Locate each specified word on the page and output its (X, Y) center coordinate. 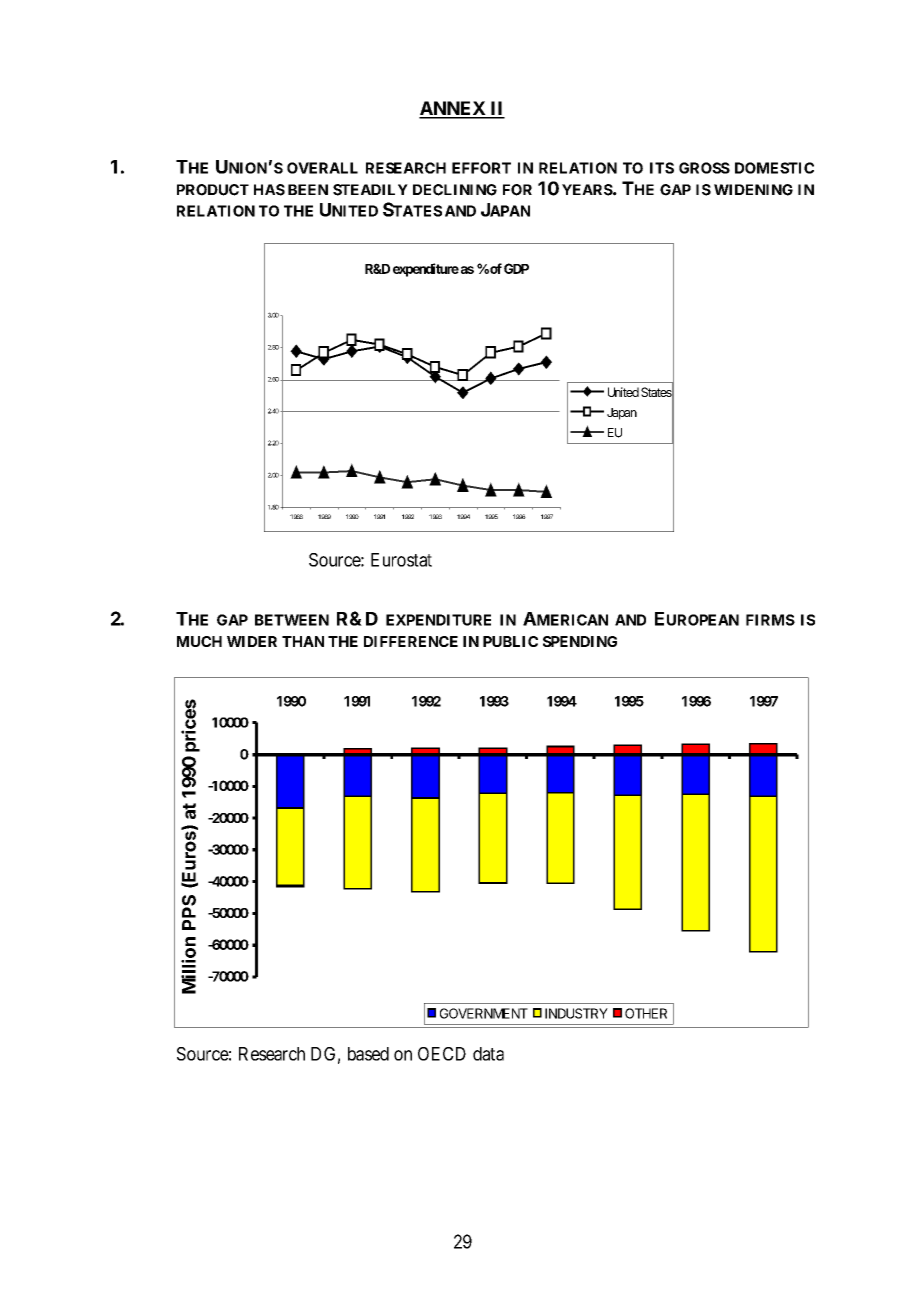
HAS (269, 190)
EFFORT (481, 168)
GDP (516, 268)
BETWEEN (292, 620)
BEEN (308, 189)
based (368, 1054)
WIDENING (753, 190)
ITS (662, 168)
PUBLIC (510, 641)
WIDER (252, 641)
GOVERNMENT (484, 1013)
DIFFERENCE (411, 641)
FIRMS (770, 620)
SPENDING (580, 641)
